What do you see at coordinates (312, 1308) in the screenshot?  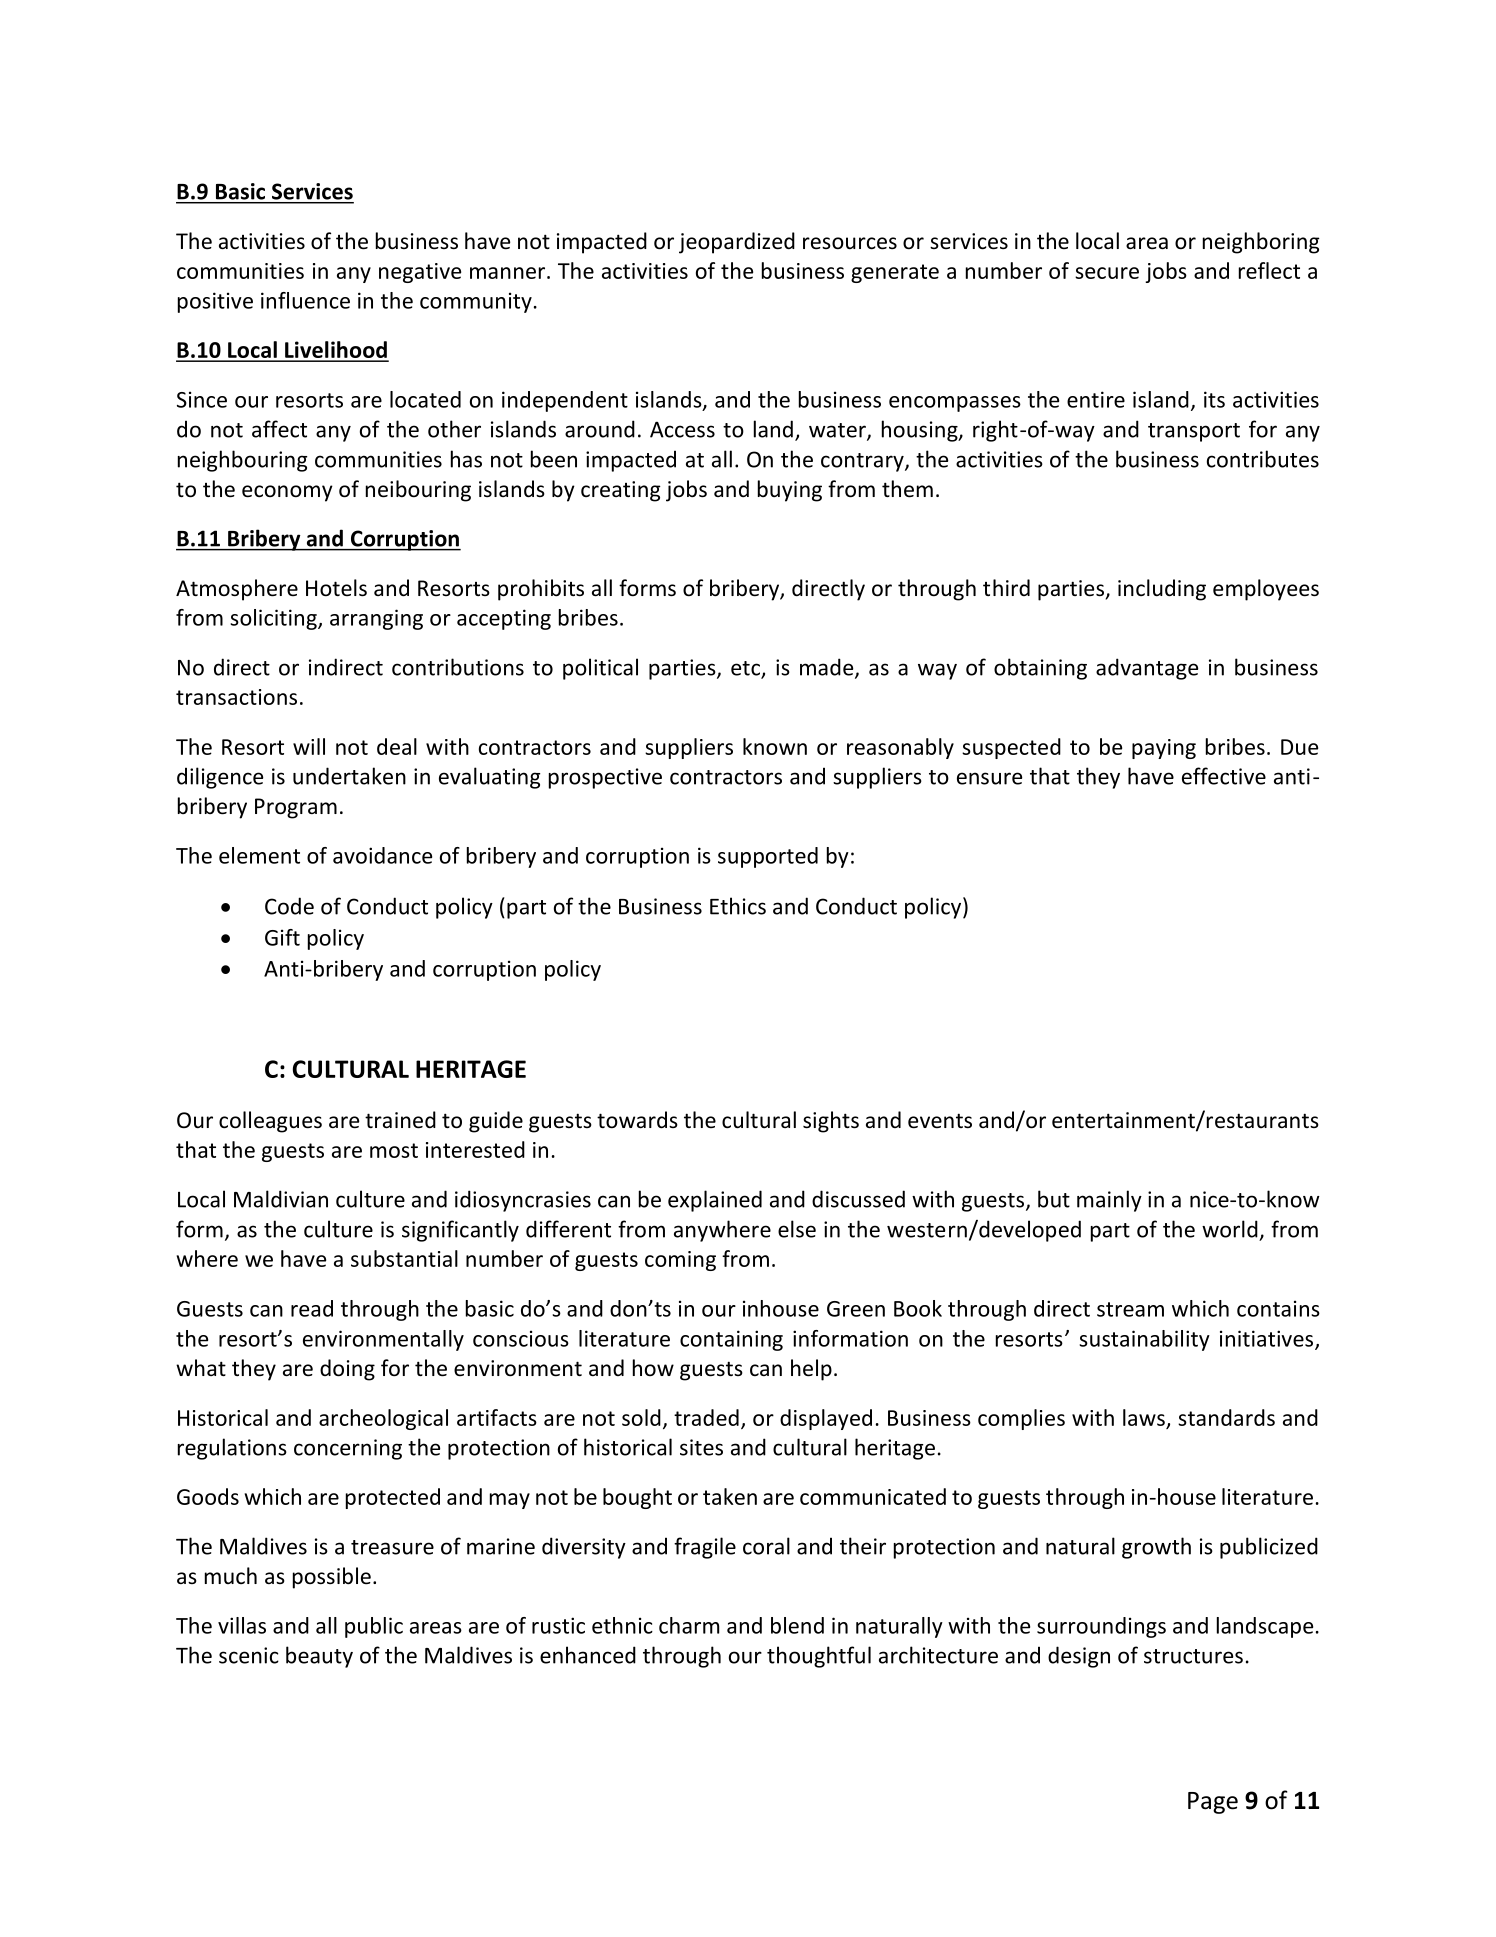 I see `read` at bounding box center [312, 1308].
